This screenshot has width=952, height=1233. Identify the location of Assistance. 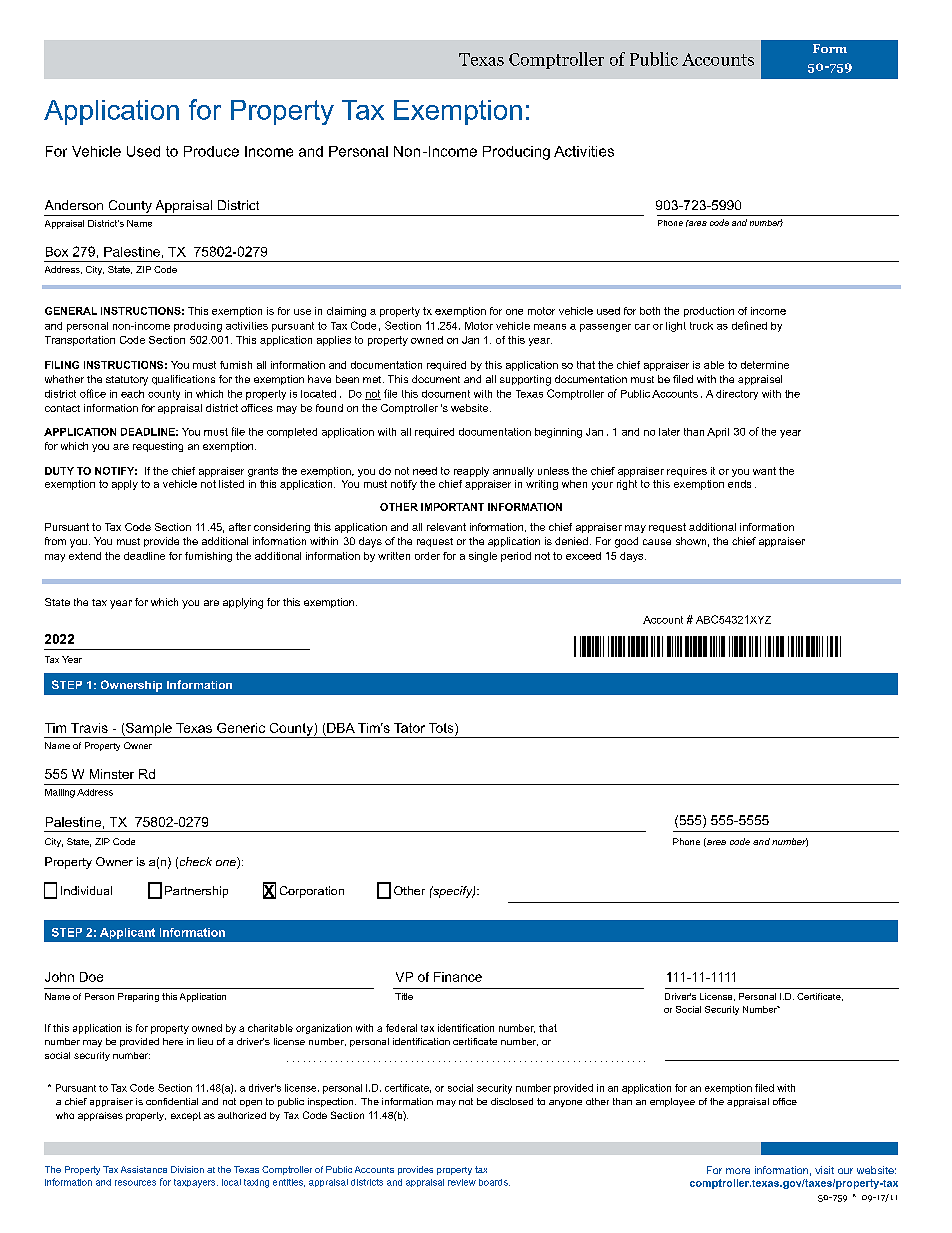
(144, 1169).
